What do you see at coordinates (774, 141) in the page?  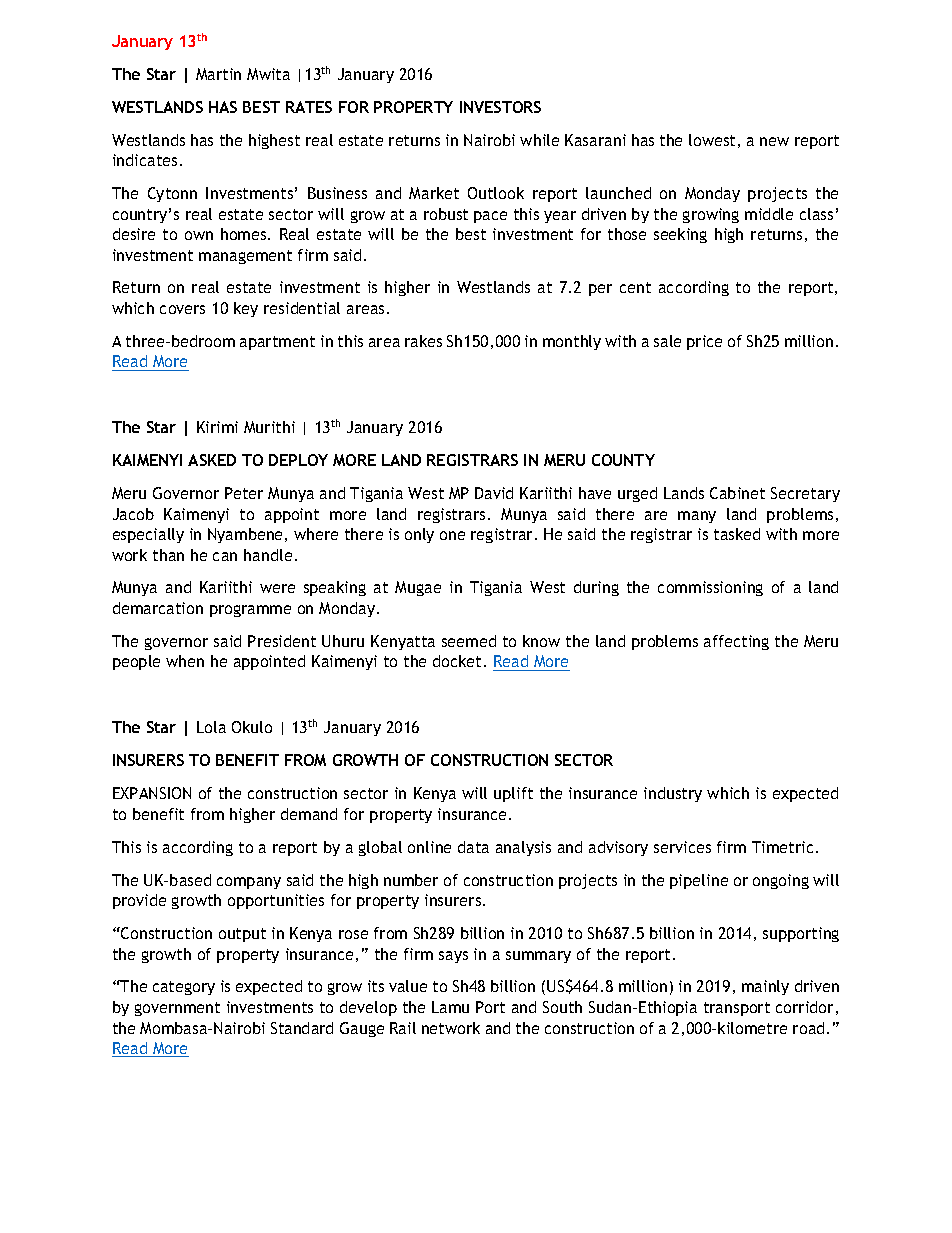 I see `new` at bounding box center [774, 141].
